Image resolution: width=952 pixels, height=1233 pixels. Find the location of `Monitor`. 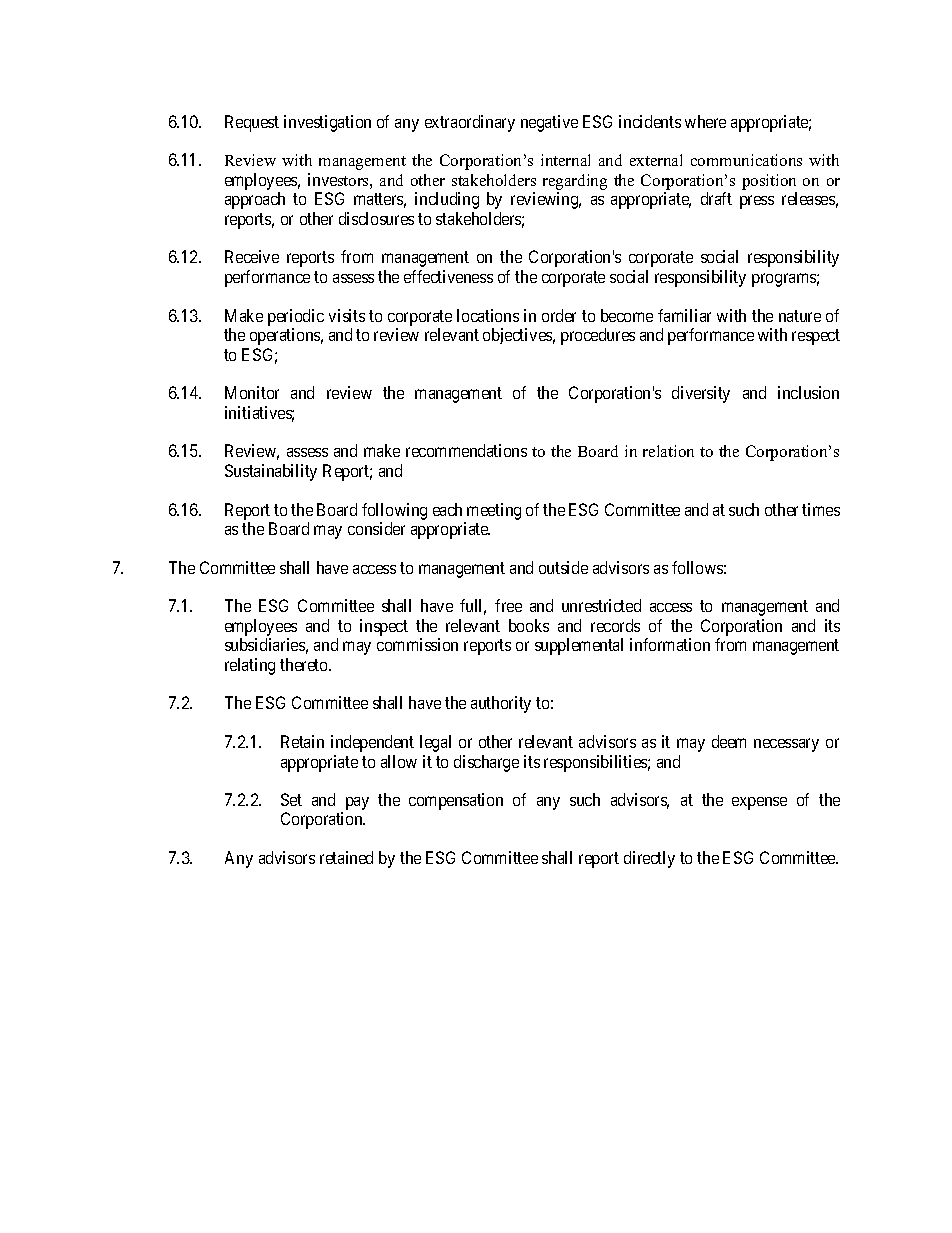

Monitor is located at coordinates (252, 392).
